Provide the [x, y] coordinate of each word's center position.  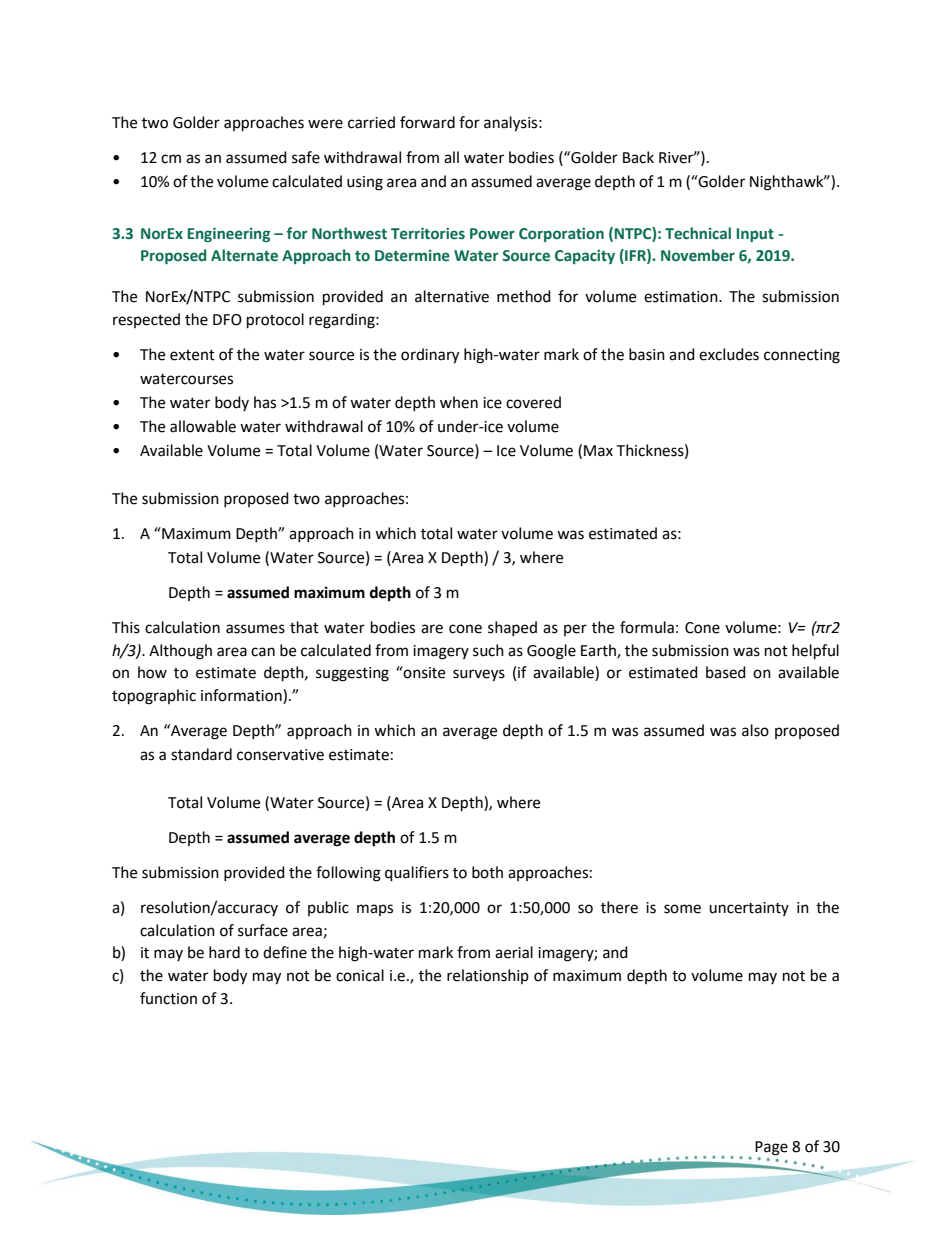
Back [638, 157]
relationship [488, 976]
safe [306, 157]
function [168, 998]
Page [771, 1149]
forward [427, 122]
